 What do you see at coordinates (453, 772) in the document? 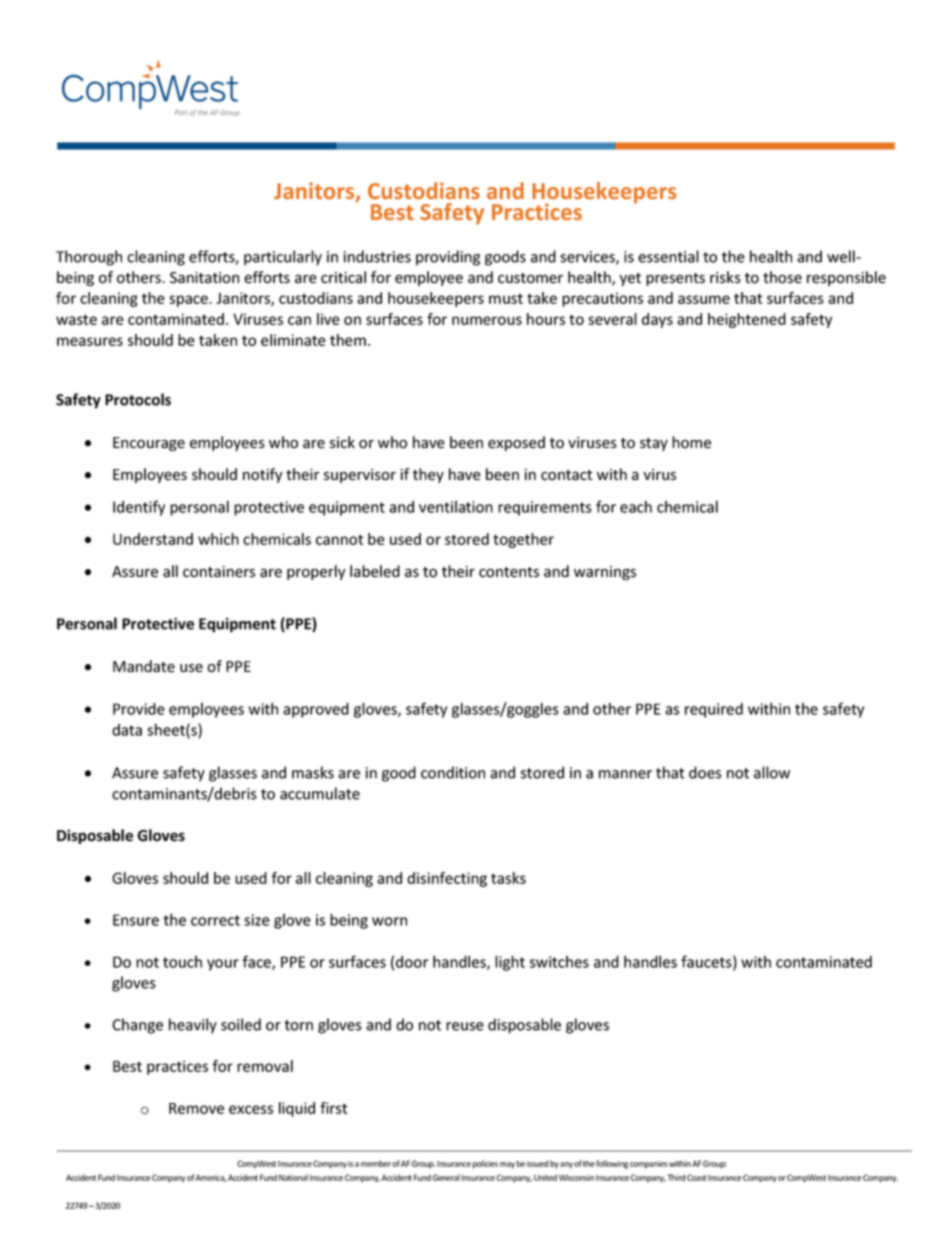
I see `condition` at bounding box center [453, 772].
